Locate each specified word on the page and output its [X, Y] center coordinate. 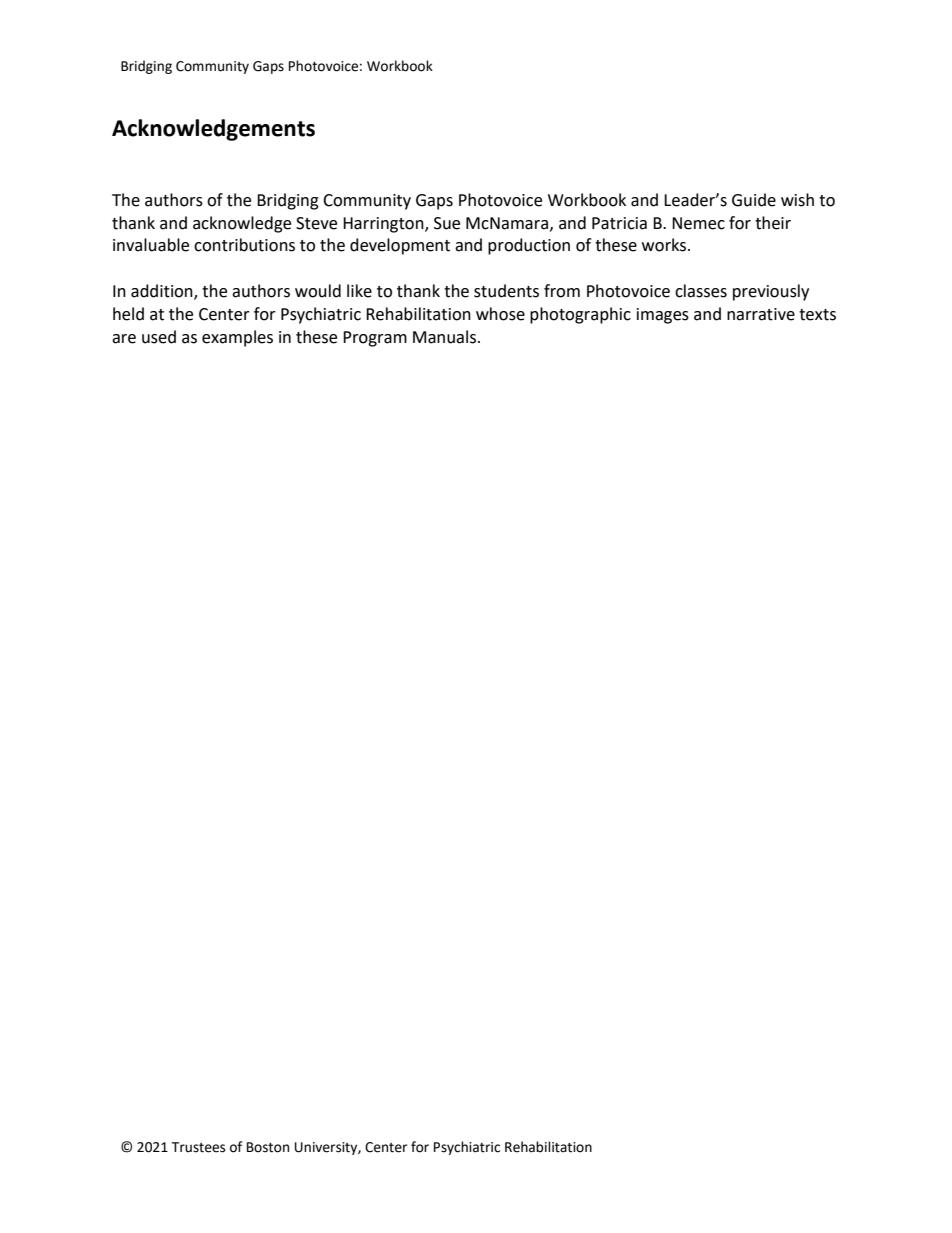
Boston [268, 1147]
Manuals [446, 337]
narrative [761, 314]
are [124, 339]
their [773, 223]
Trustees [198, 1147]
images [663, 316]
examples [237, 338]
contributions [244, 245]
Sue [447, 223]
